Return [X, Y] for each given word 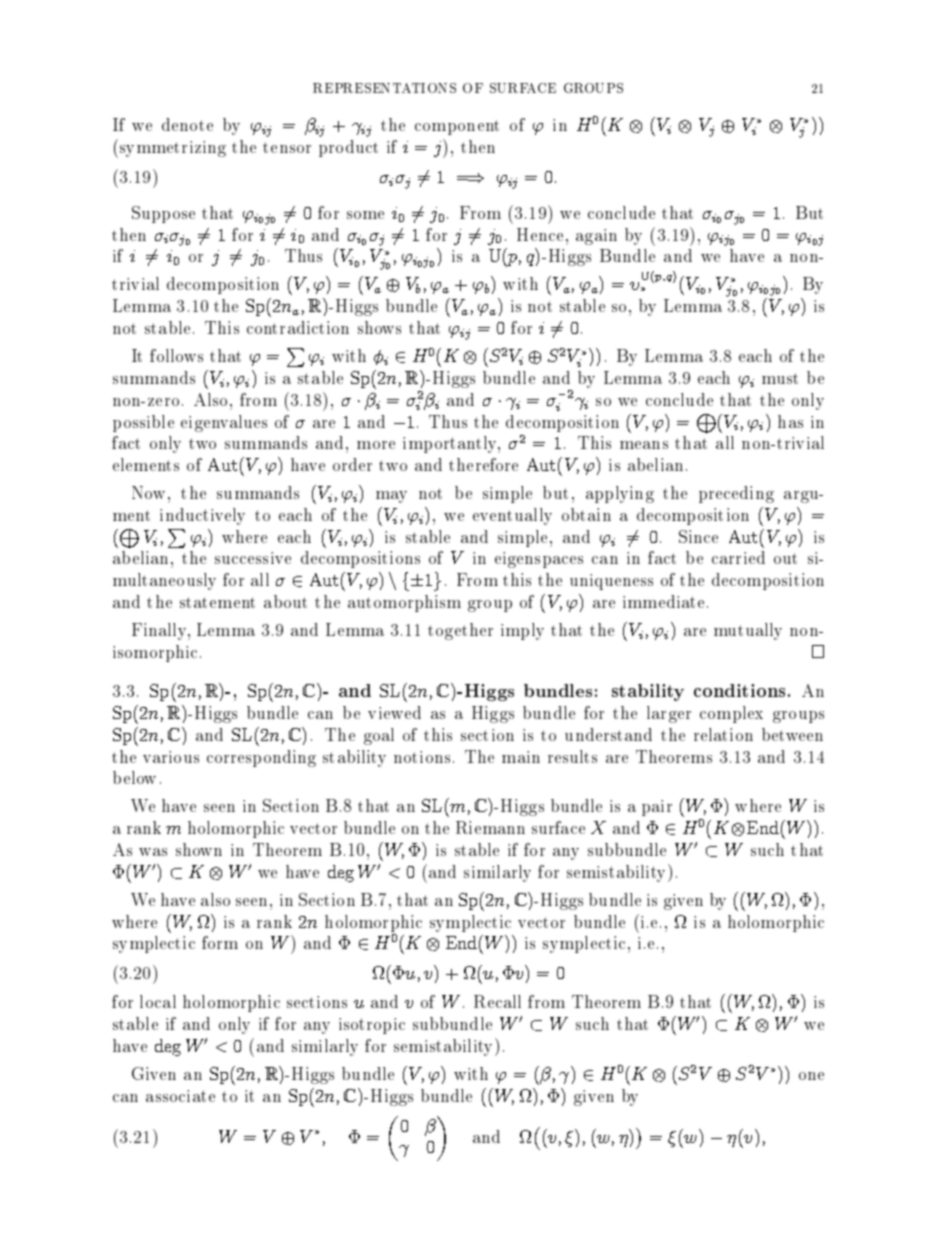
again [596, 237]
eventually [512, 516]
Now [148, 492]
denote [187, 124]
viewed [394, 712]
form [220, 942]
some [365, 215]
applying [620, 494]
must [780, 378]
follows [176, 355]
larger [669, 714]
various [171, 757]
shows [379, 327]
